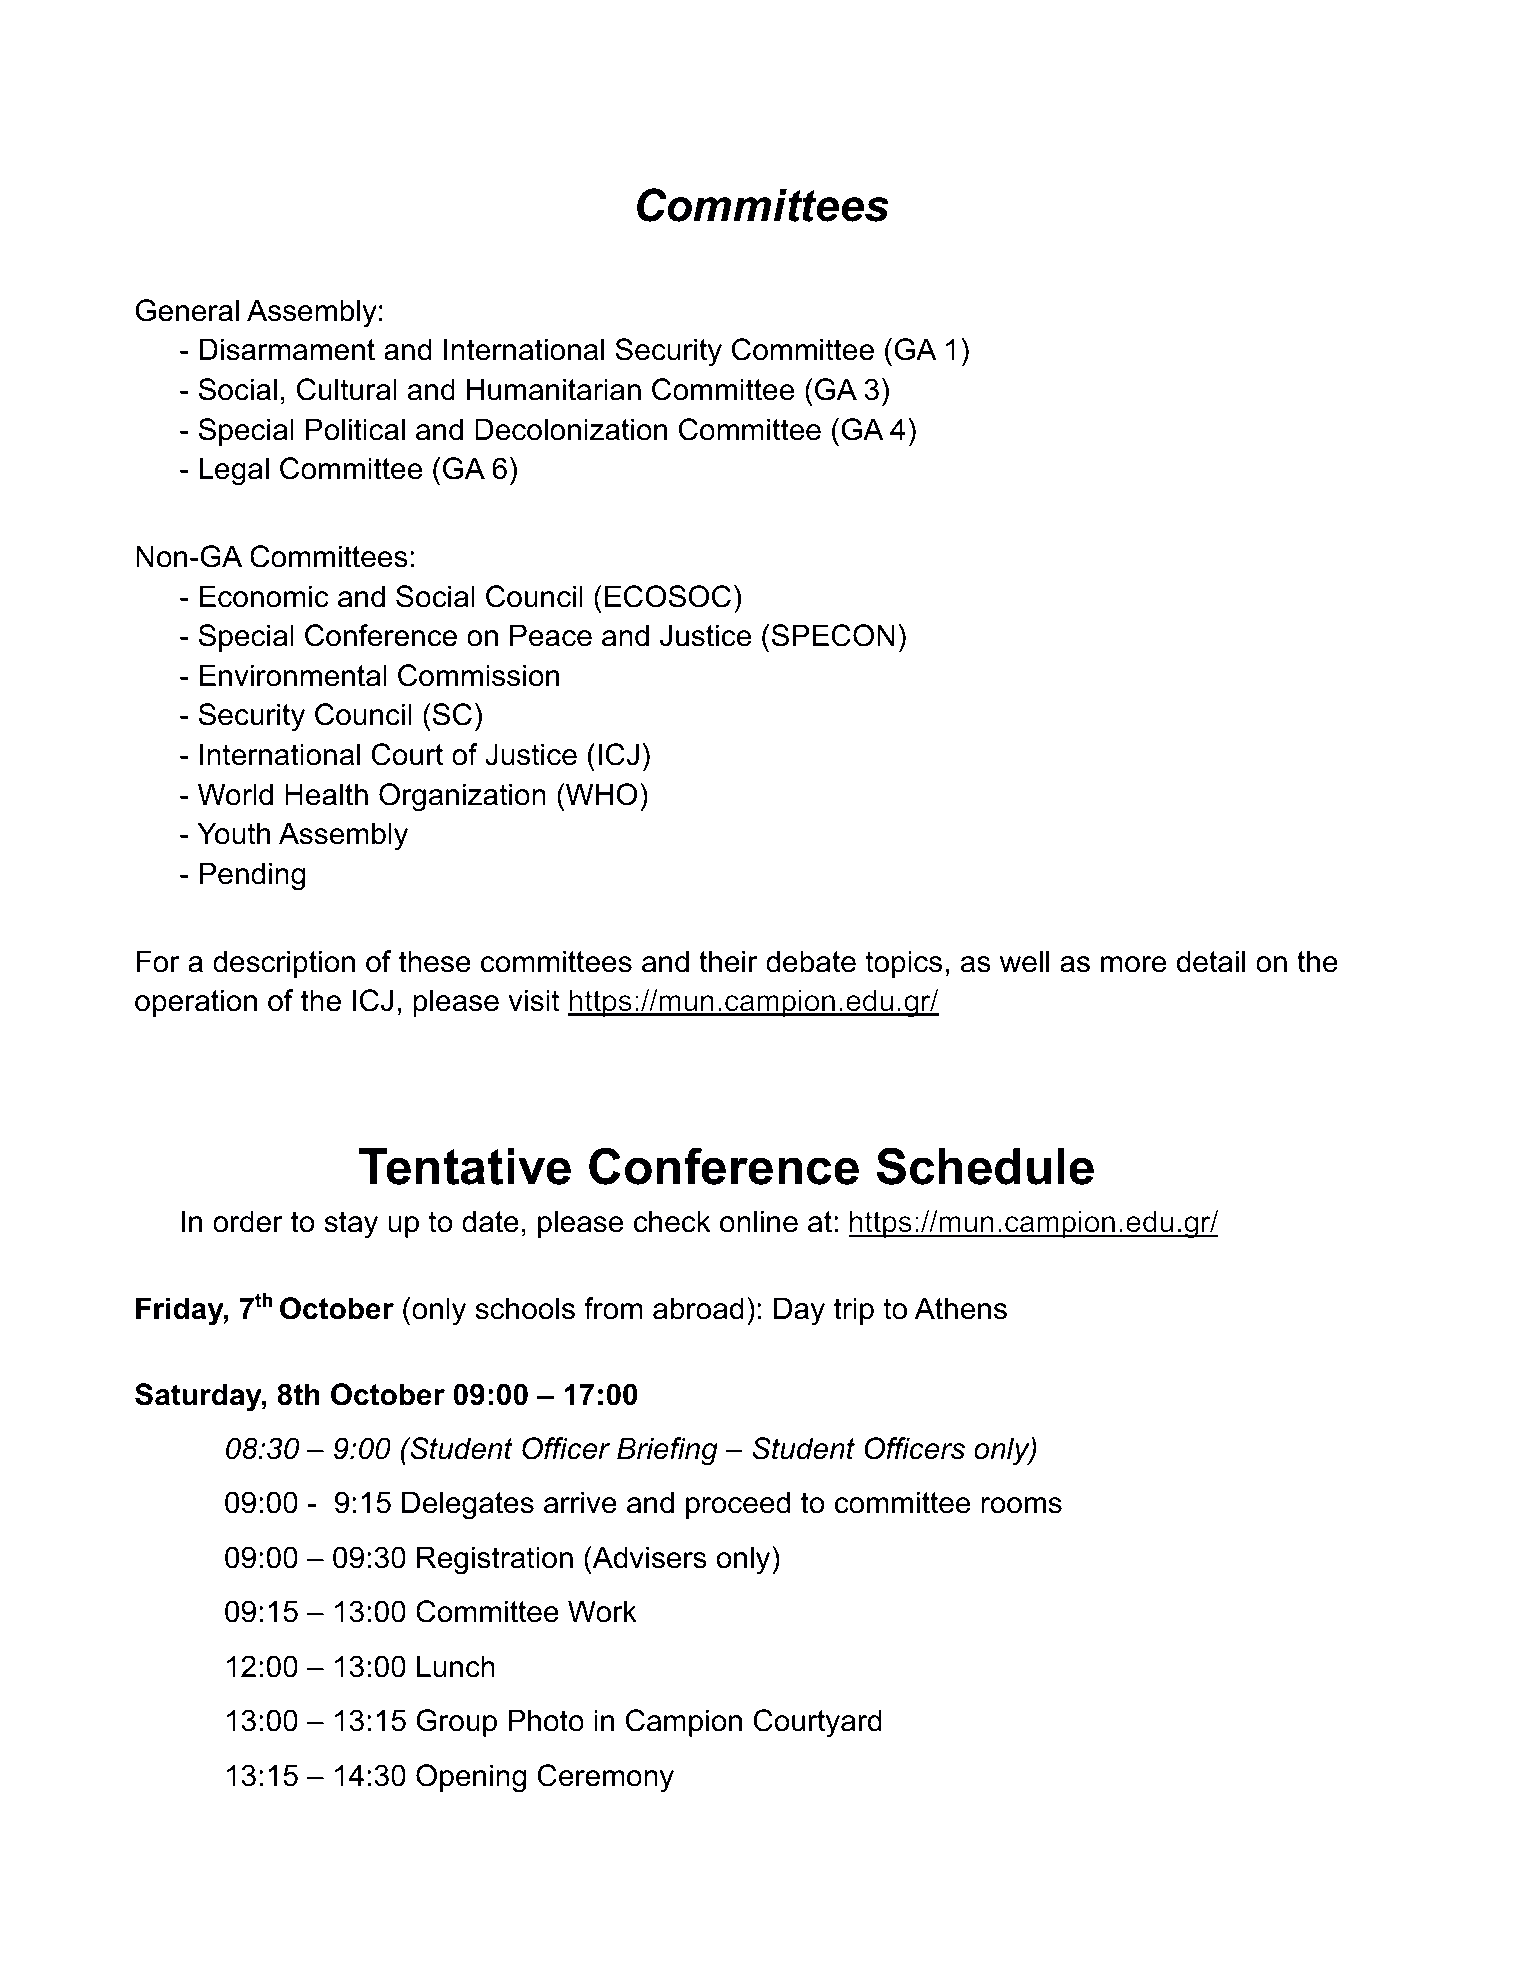 Image resolution: width=1524 pixels, height=1972 pixels. What do you see at coordinates (456, 1723) in the page?
I see `Group` at bounding box center [456, 1723].
